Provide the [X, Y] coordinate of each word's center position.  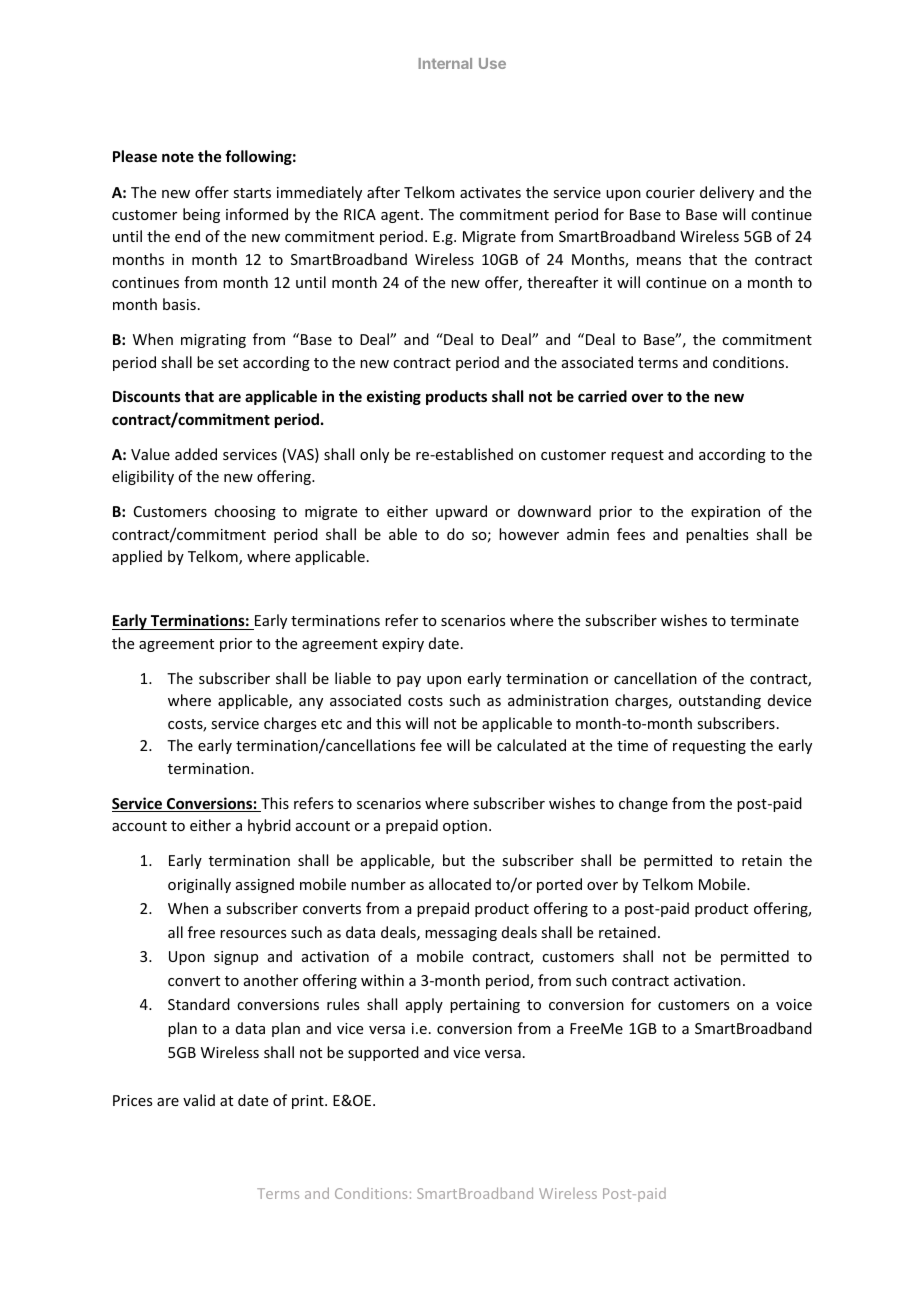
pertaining [485, 1006]
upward [461, 512]
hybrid [269, 826]
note [178, 157]
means [659, 261]
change [643, 804]
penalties [717, 535]
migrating [213, 341]
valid [199, 1100]
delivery [727, 193]
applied [137, 557]
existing [394, 397]
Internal [445, 63]
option [465, 827]
